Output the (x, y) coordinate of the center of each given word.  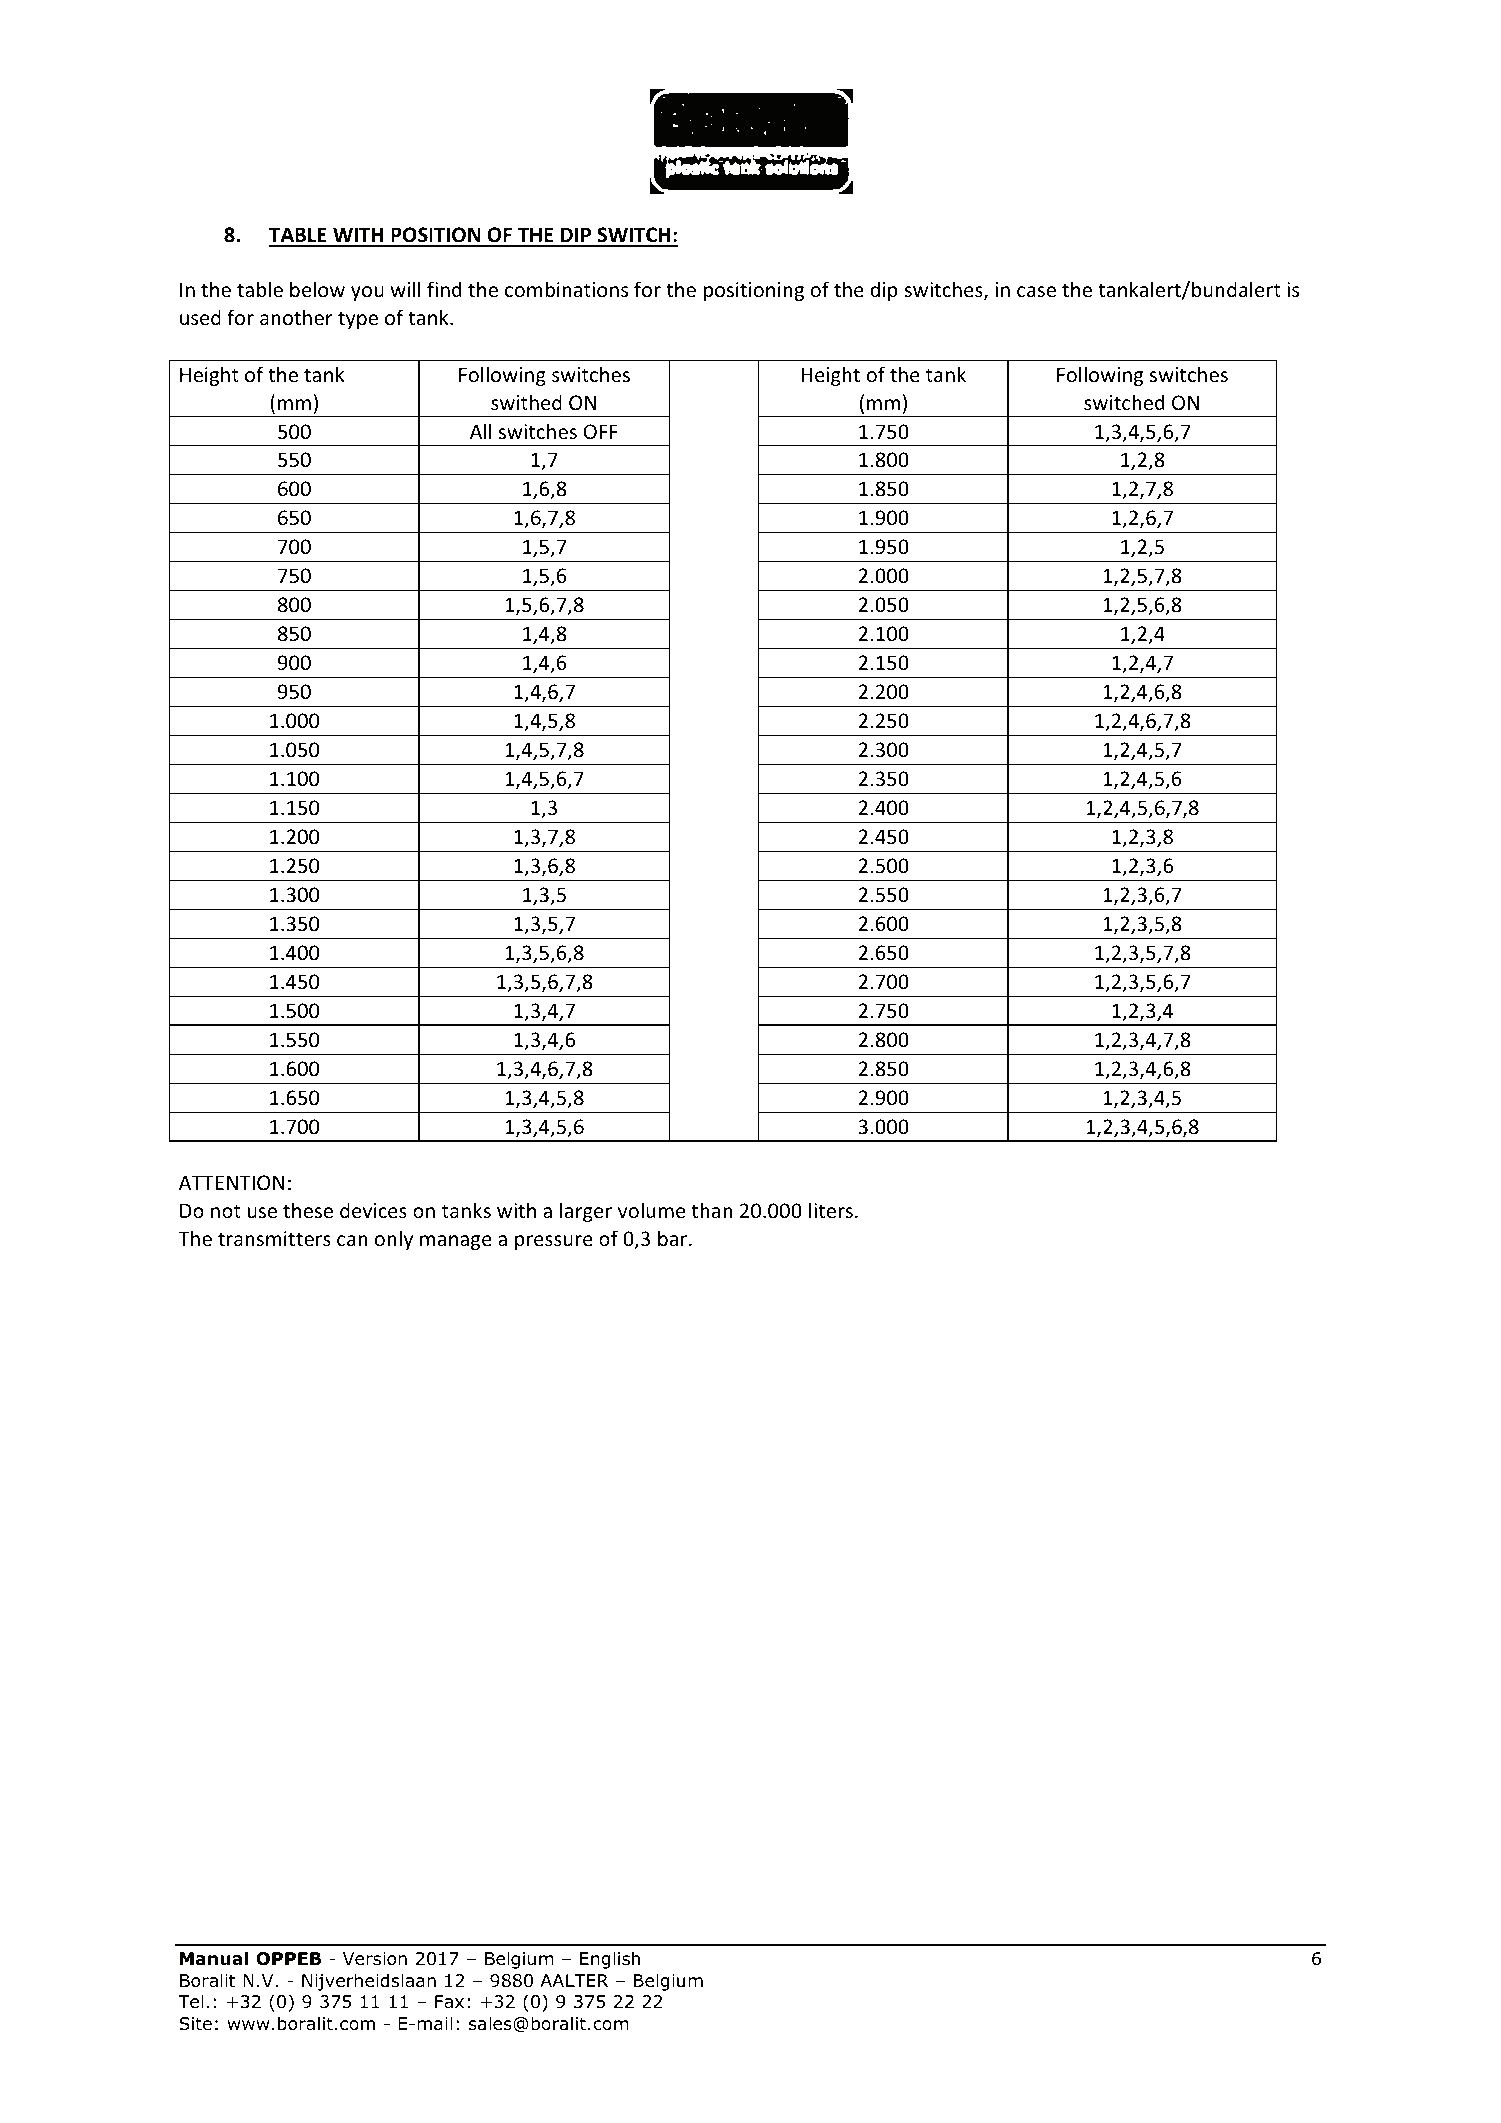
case (1036, 292)
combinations (566, 289)
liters (831, 1210)
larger (586, 1212)
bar (674, 1238)
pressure (554, 1242)
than (712, 1210)
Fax (449, 2002)
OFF (601, 431)
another (296, 317)
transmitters (274, 1239)
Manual (214, 1958)
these (308, 1210)
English (610, 1960)
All (481, 431)
